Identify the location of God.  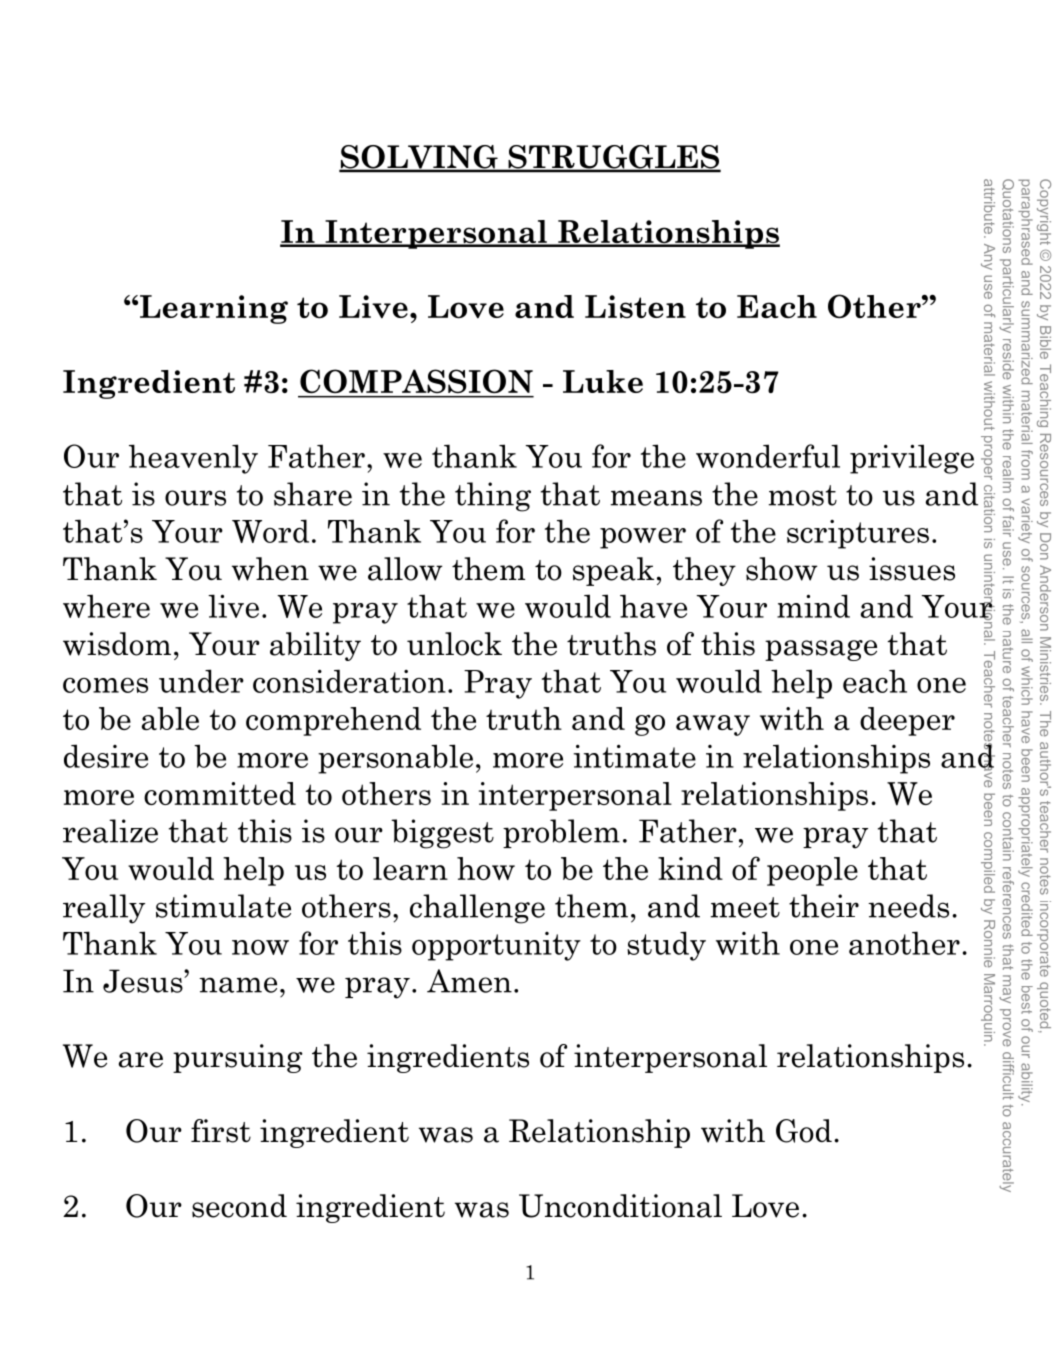
(804, 1131).
